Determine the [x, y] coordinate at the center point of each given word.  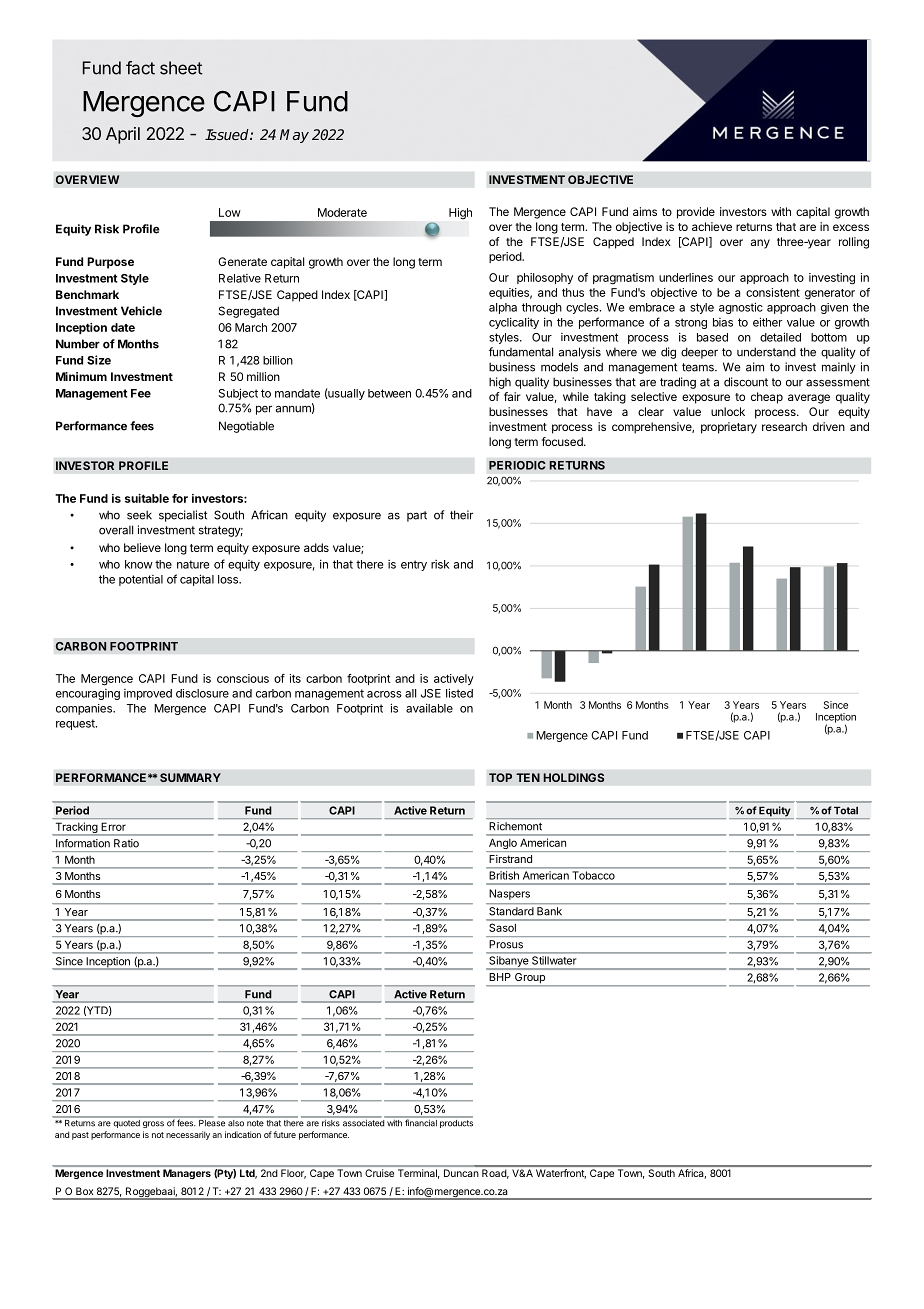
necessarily [188, 1135]
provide [696, 213]
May [294, 136]
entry [414, 565]
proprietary [729, 428]
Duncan [461, 1173]
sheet [181, 68]
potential [141, 580]
